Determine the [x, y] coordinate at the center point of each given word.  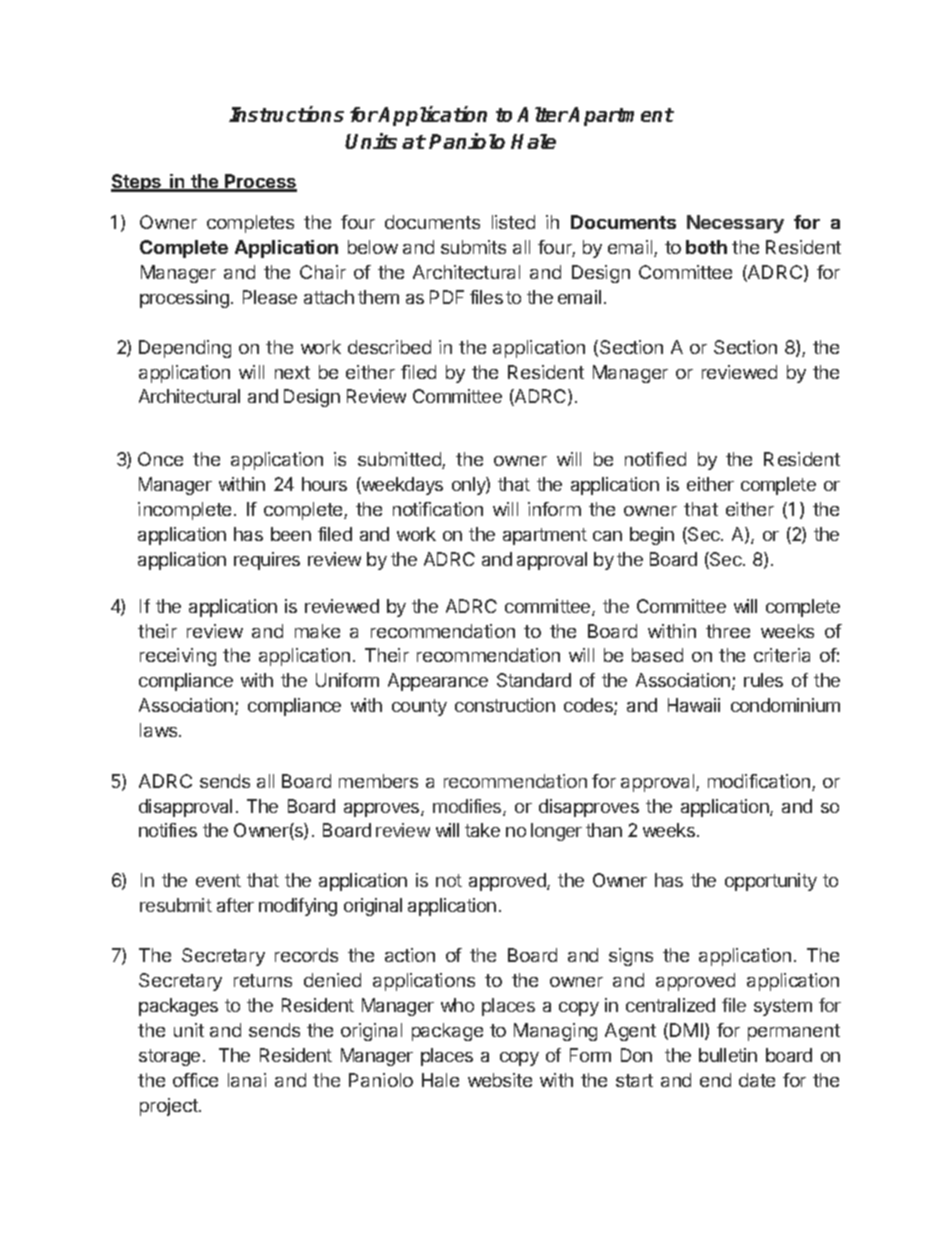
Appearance [438, 682]
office [195, 1080]
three [728, 631]
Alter [543, 114]
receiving [178, 657]
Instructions [286, 114]
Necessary [735, 224]
